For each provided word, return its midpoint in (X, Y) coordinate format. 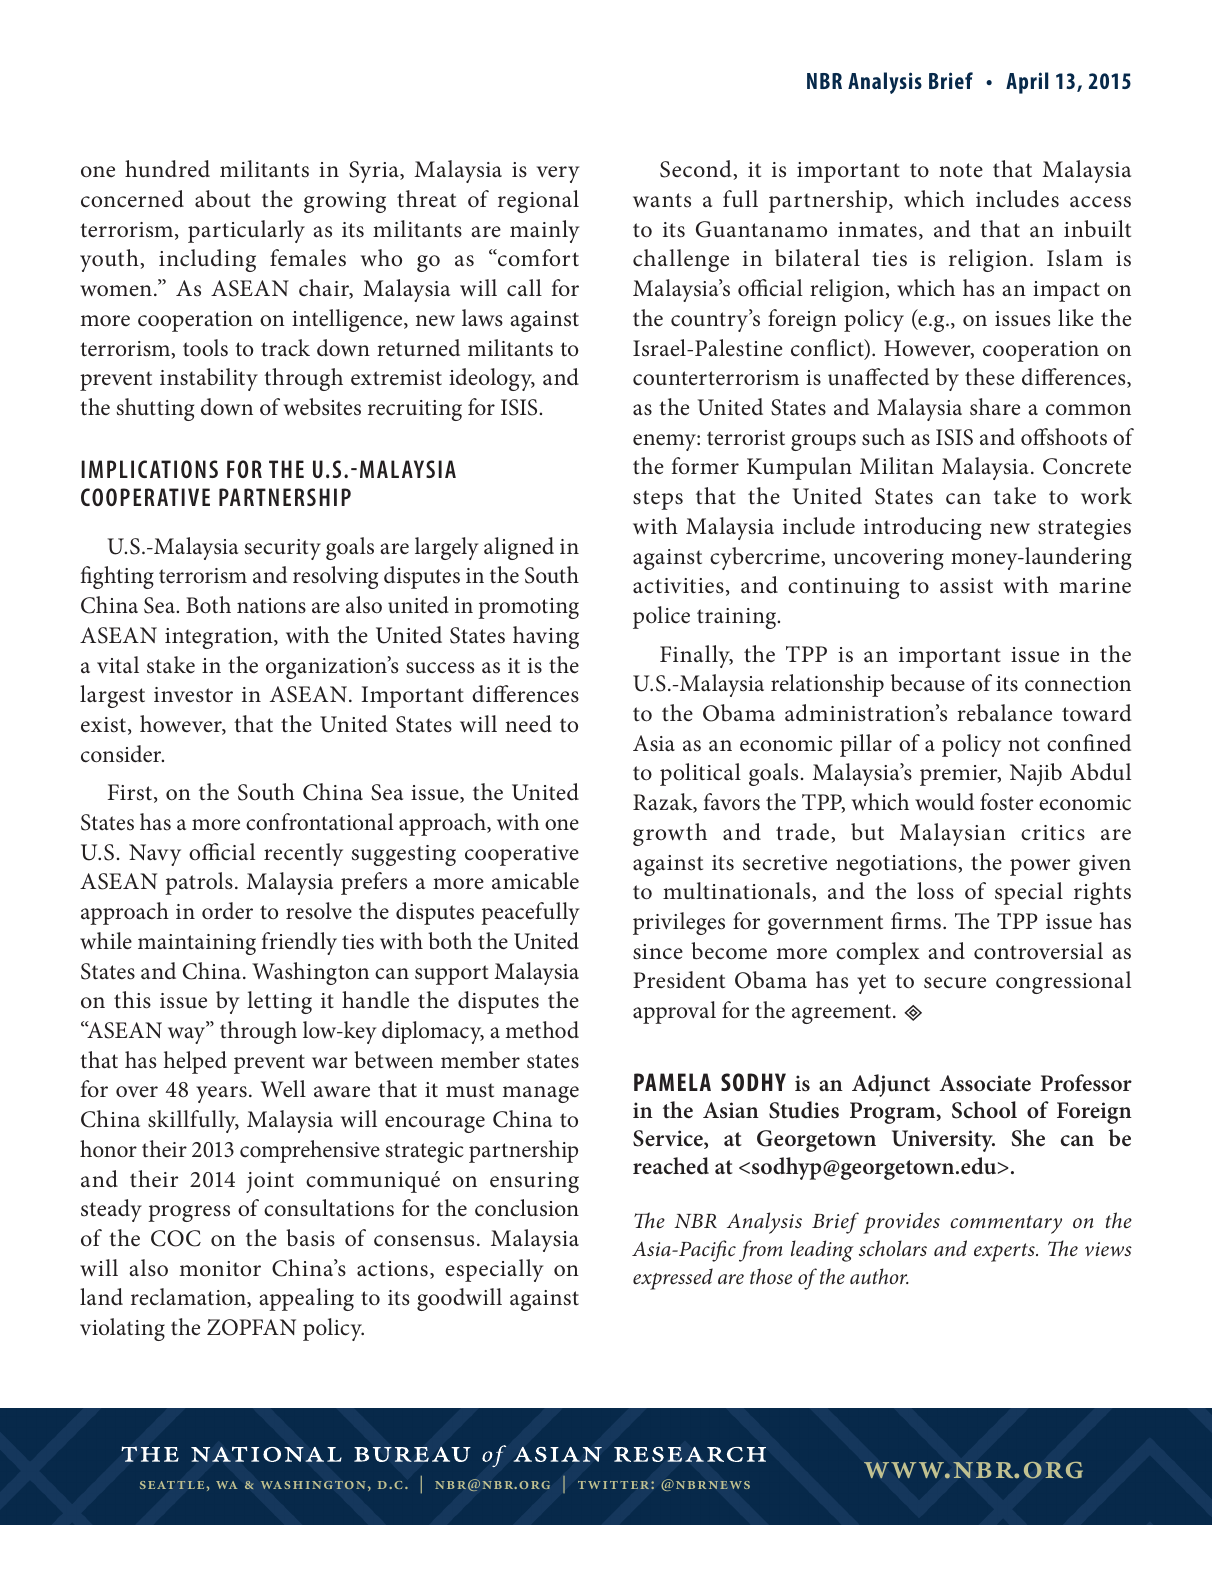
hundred (167, 169)
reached (671, 1166)
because (928, 683)
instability (209, 379)
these (989, 377)
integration (220, 638)
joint (270, 1182)
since (658, 952)
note (961, 170)
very (558, 174)
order (227, 911)
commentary (1006, 1224)
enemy (665, 442)
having (546, 637)
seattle (172, 1485)
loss (935, 891)
